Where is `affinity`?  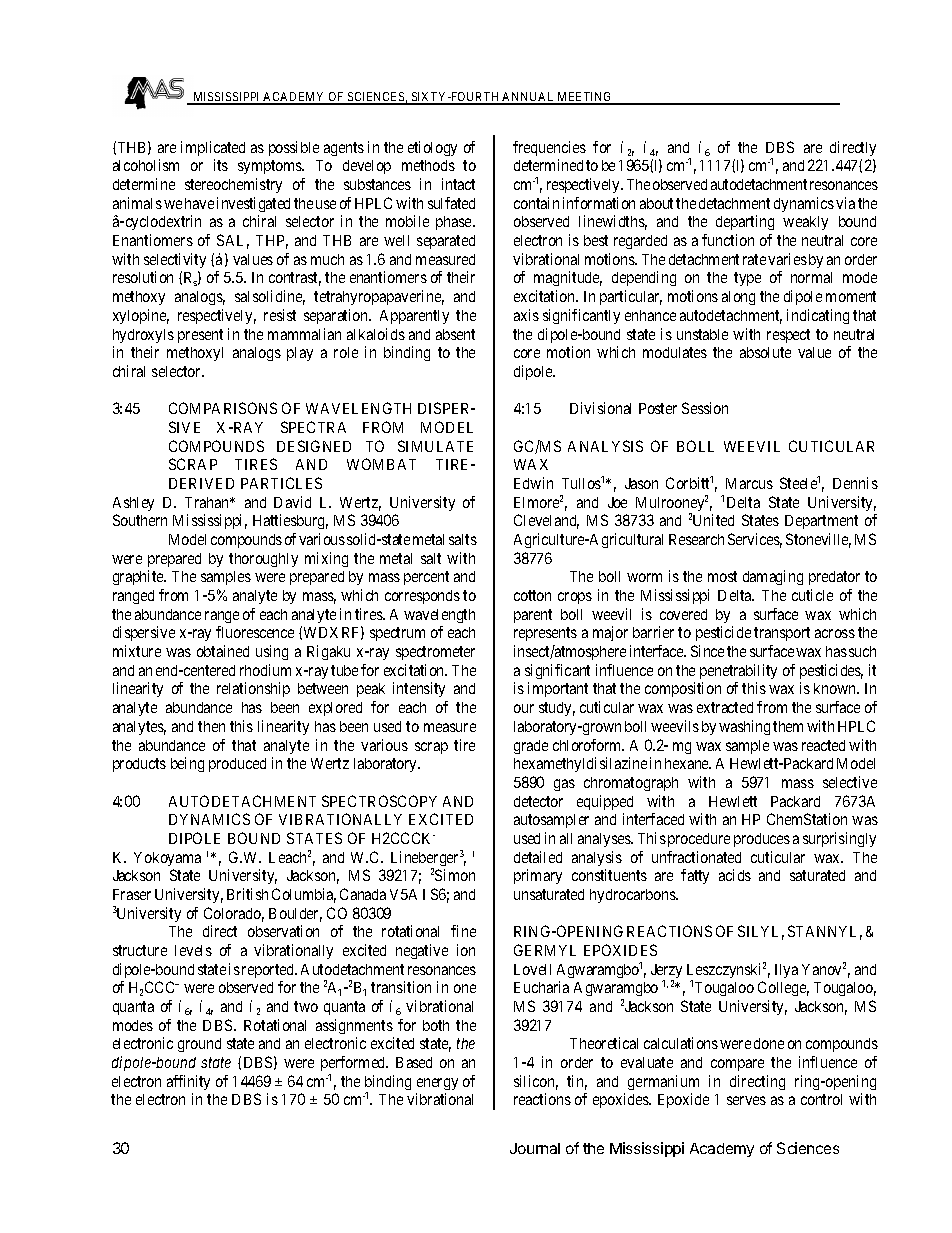
affinity is located at coordinates (188, 1082).
